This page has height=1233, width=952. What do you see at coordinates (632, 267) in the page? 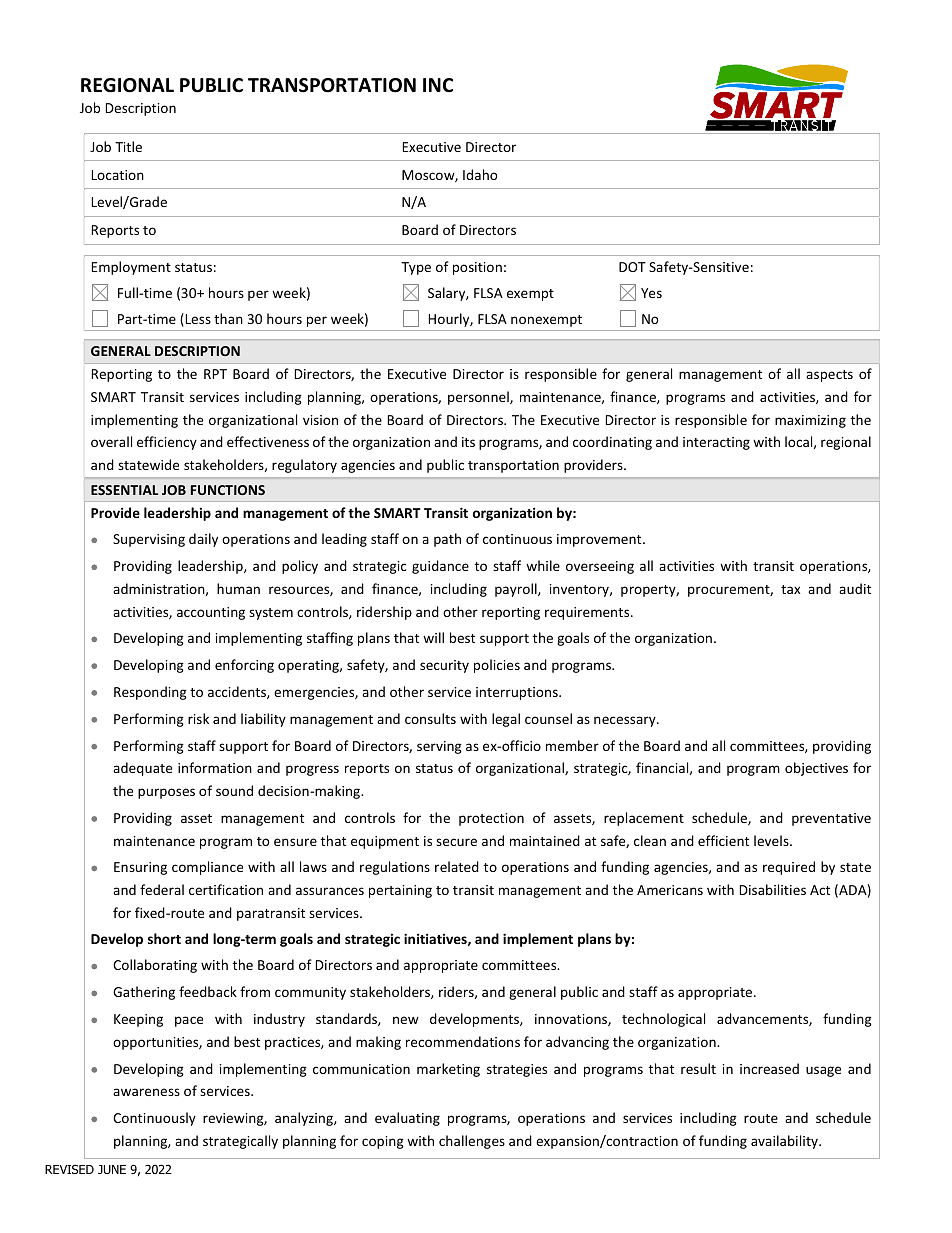
I see `DOT` at bounding box center [632, 267].
